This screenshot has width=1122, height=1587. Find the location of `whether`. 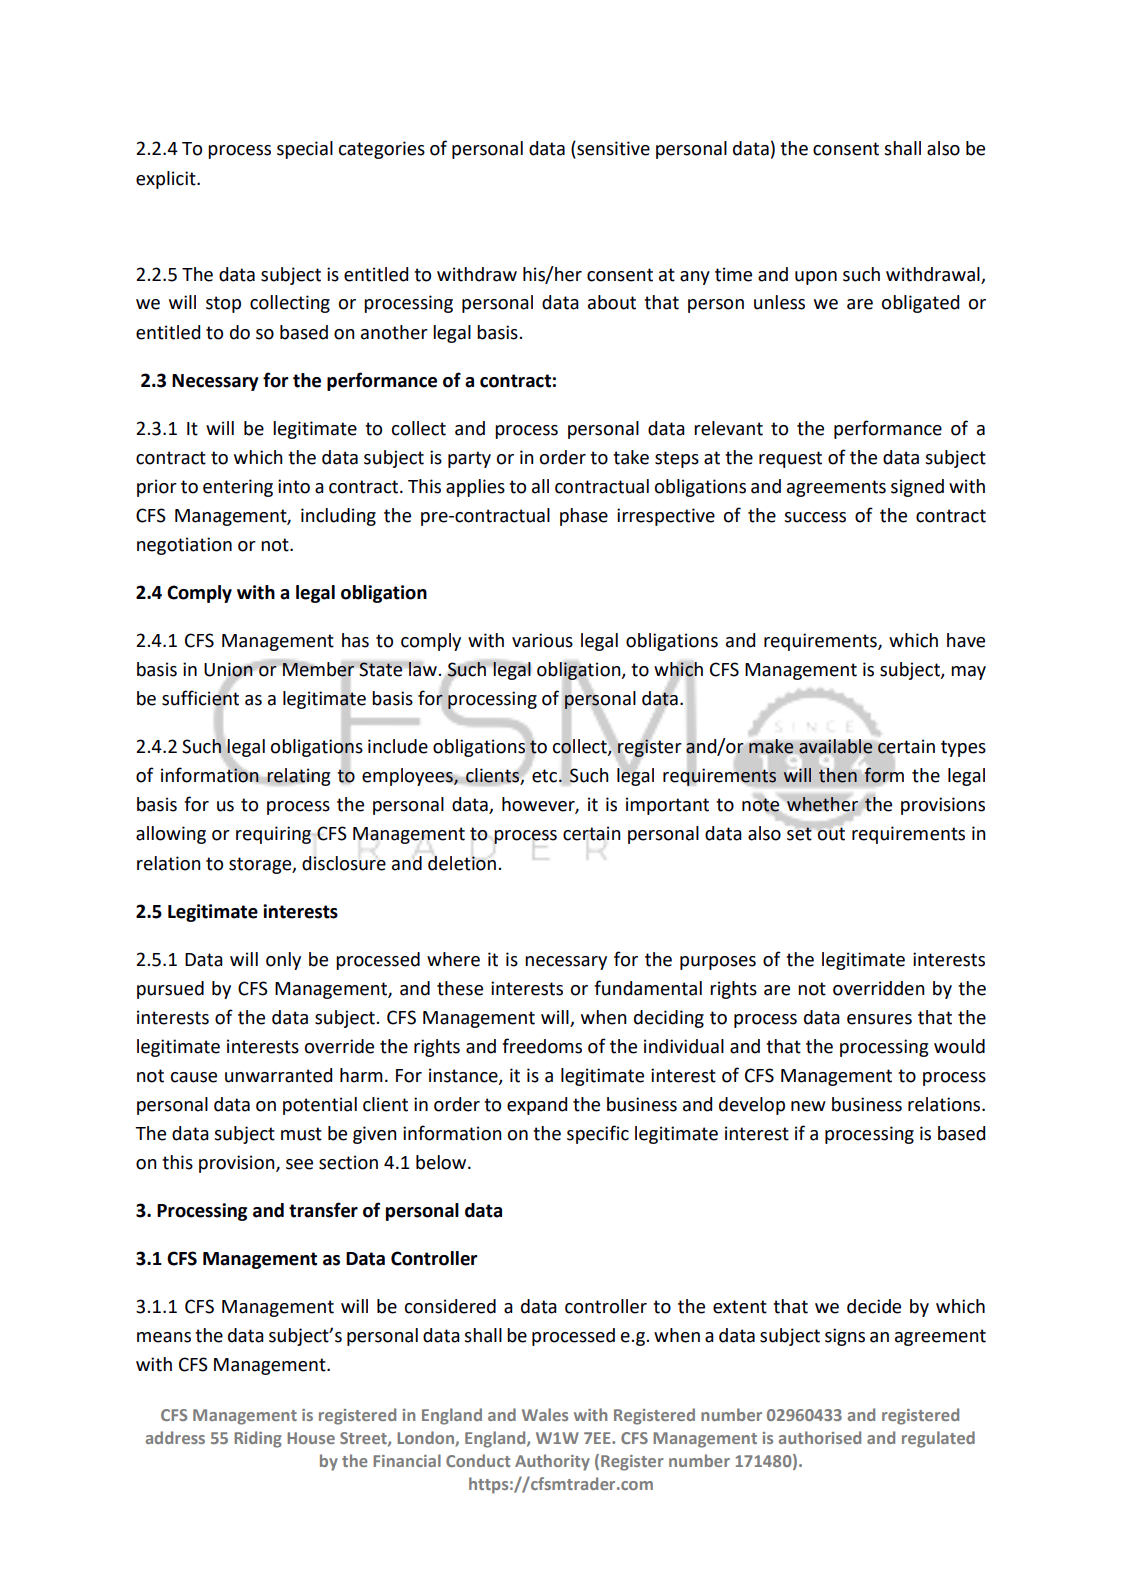

whether is located at coordinates (822, 804).
